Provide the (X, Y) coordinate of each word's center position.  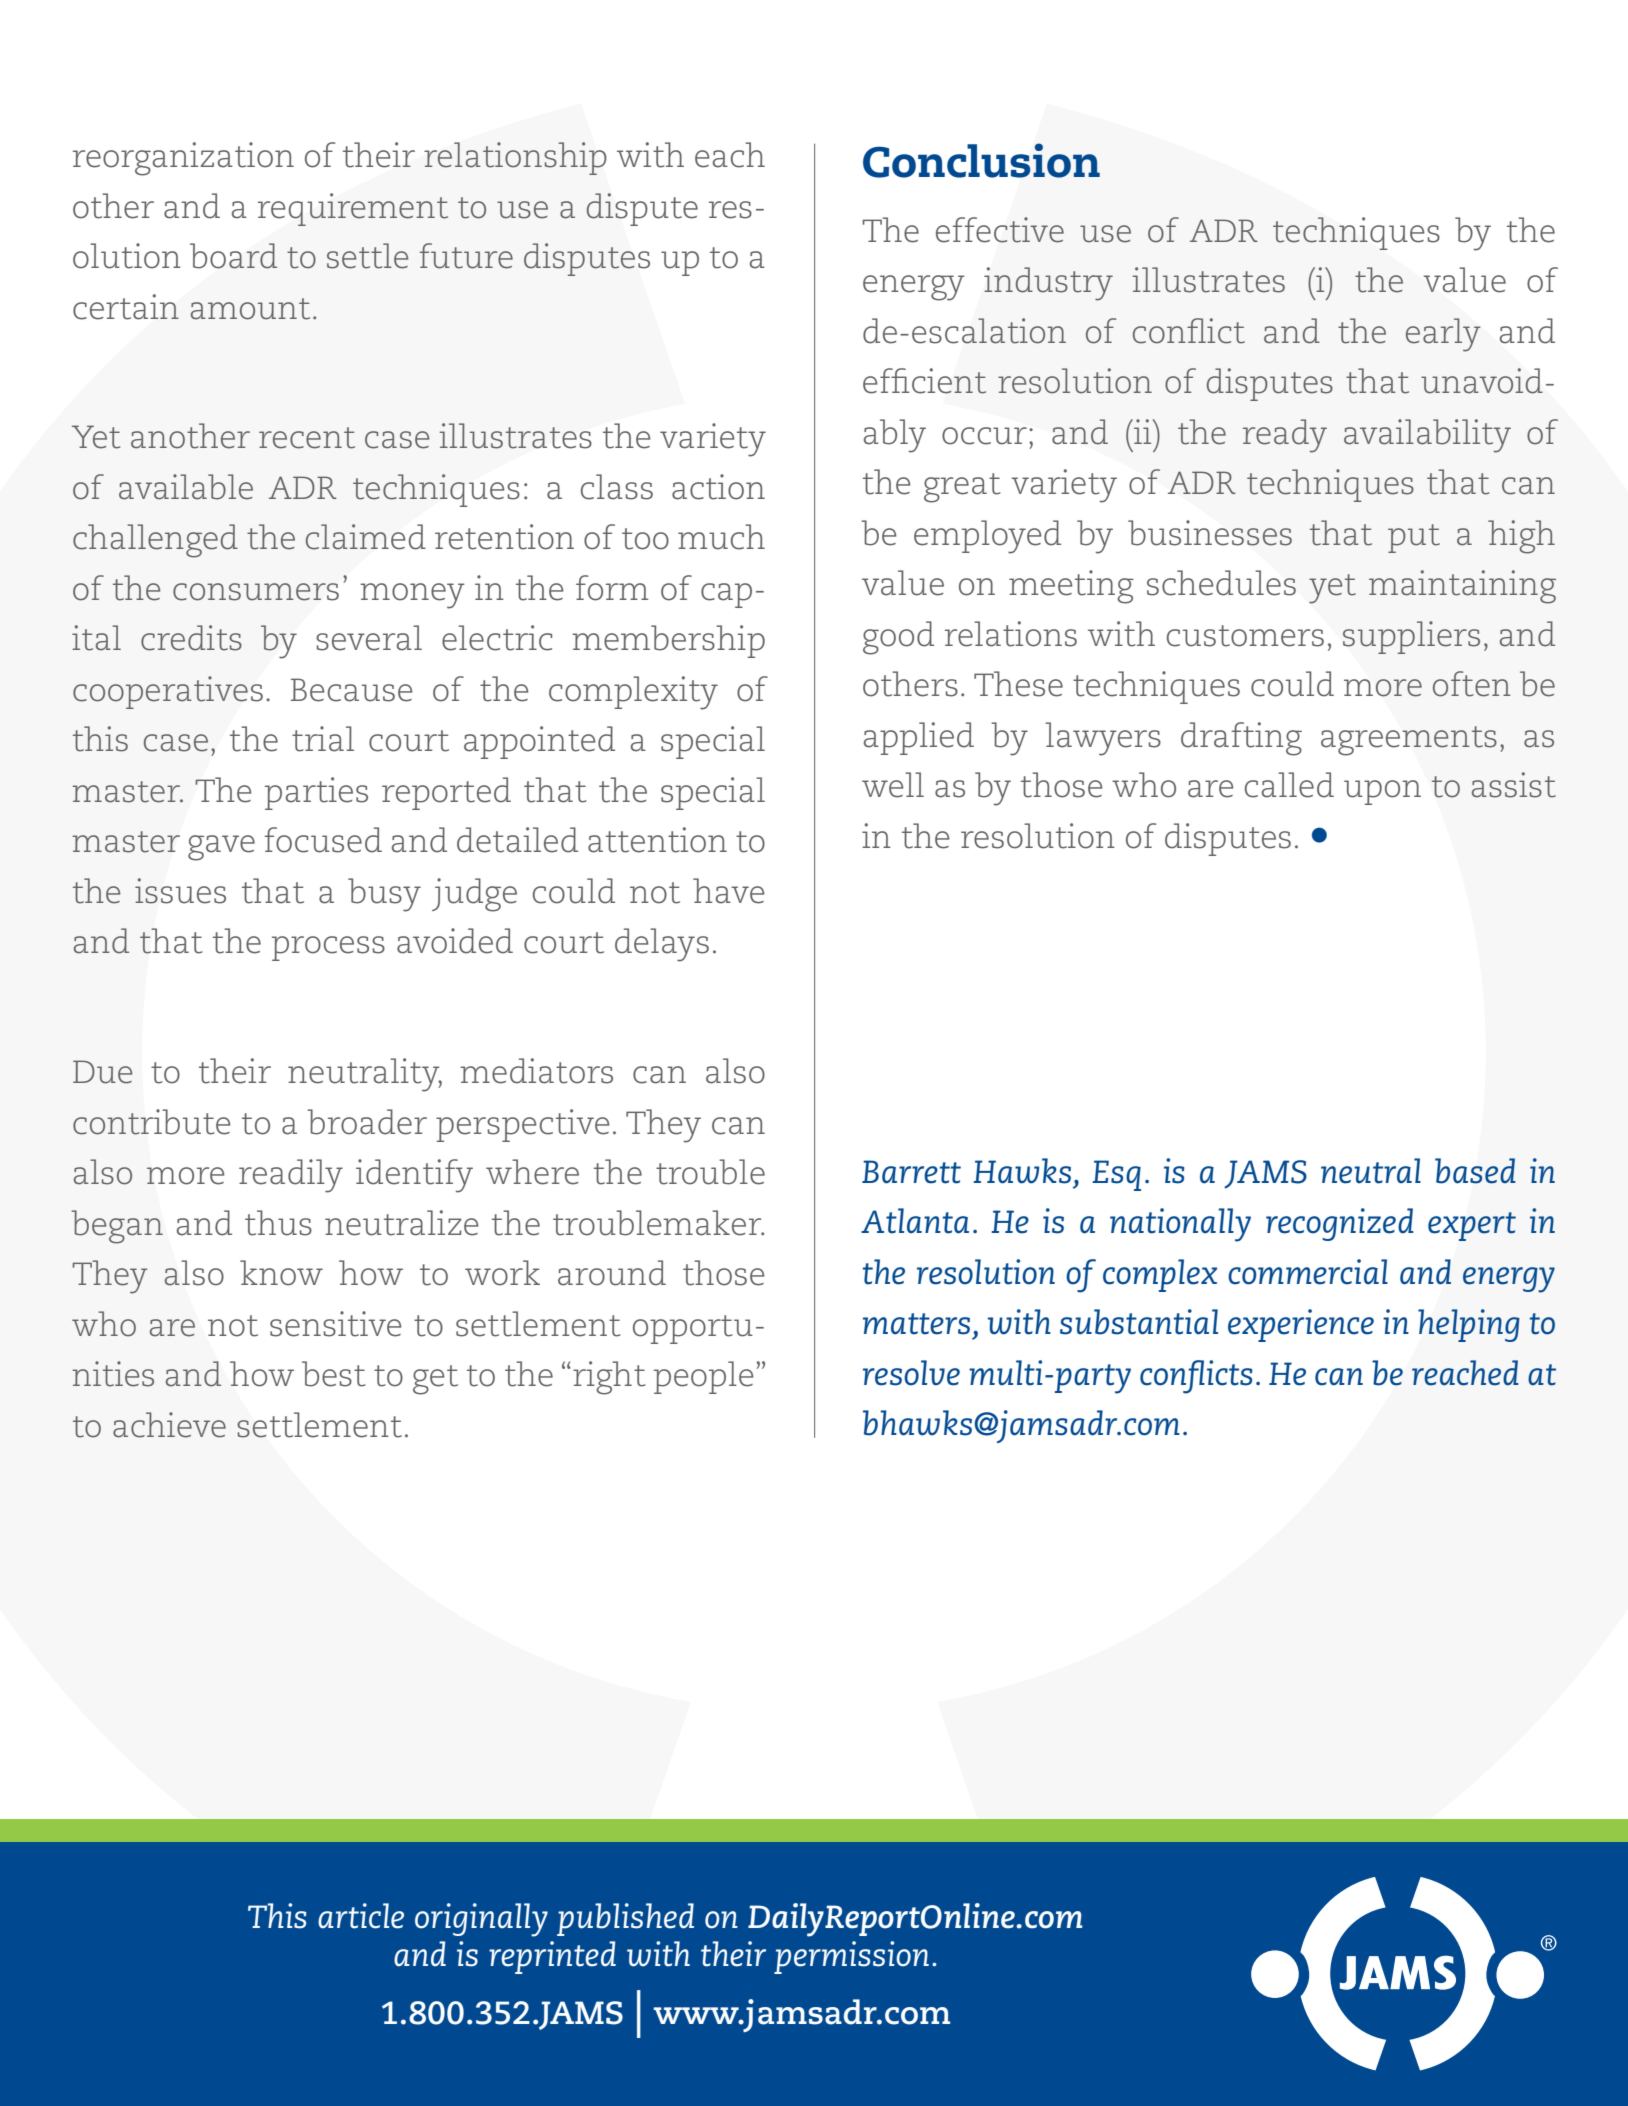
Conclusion (981, 160)
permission (851, 1957)
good (898, 638)
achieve (169, 1425)
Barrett (911, 1172)
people (703, 1377)
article (361, 1916)
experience (1301, 1325)
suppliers (1411, 637)
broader (367, 1122)
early (1443, 335)
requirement (353, 209)
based (1475, 1171)
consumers (256, 592)
